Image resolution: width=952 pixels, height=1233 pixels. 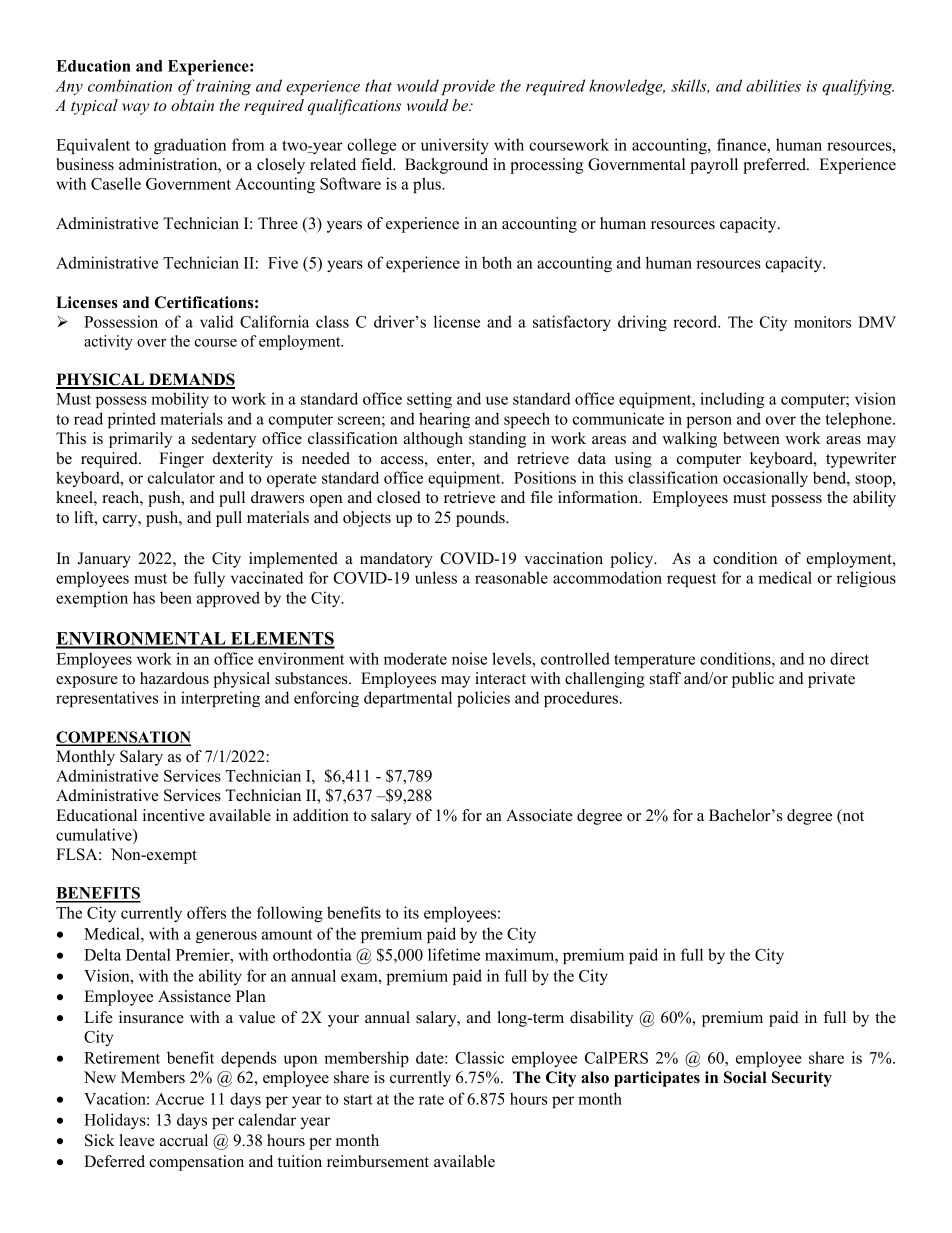 What do you see at coordinates (753, 680) in the document?
I see `public` at bounding box center [753, 680].
